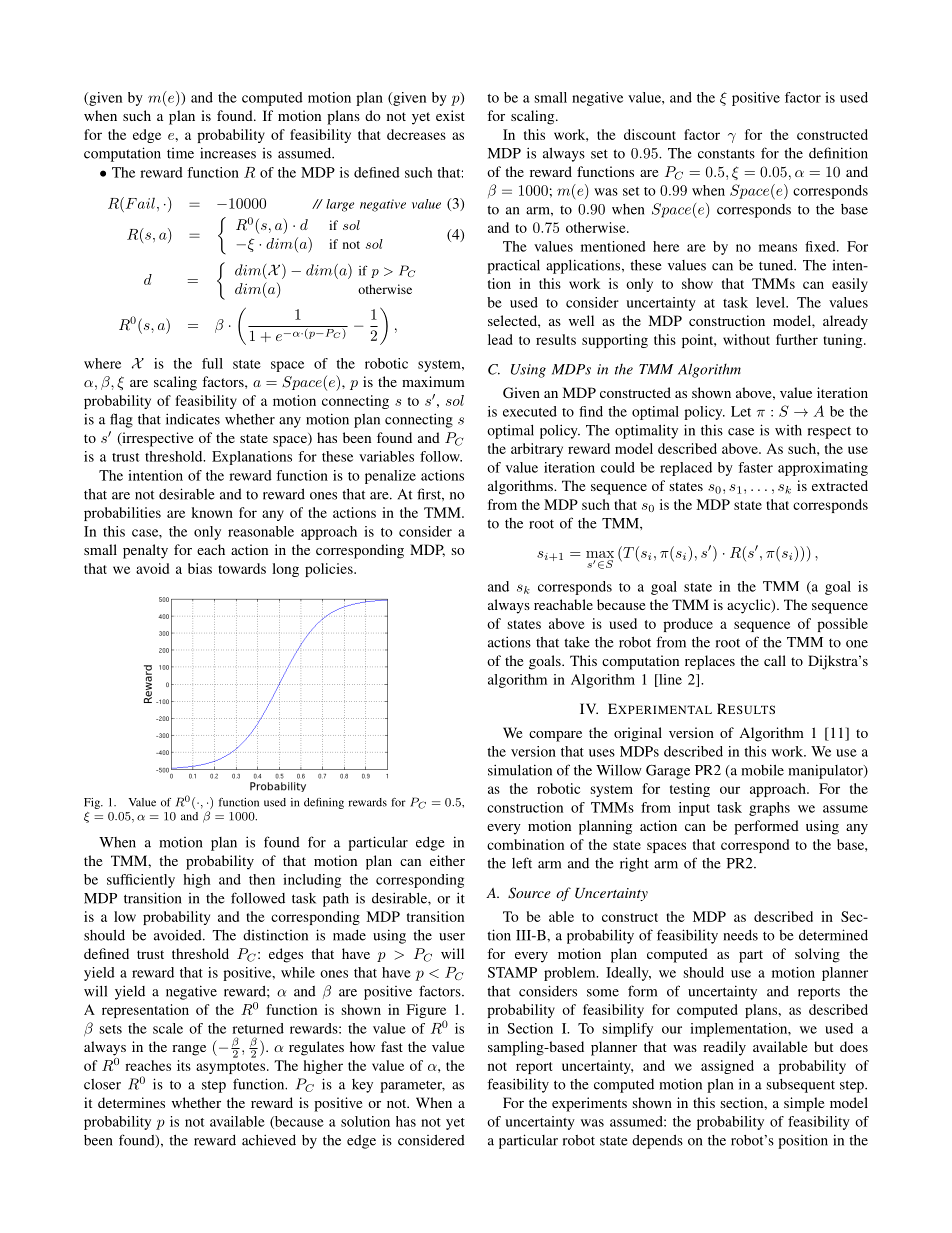  What do you see at coordinates (412, 1087) in the page?
I see `parameter` at bounding box center [412, 1087].
